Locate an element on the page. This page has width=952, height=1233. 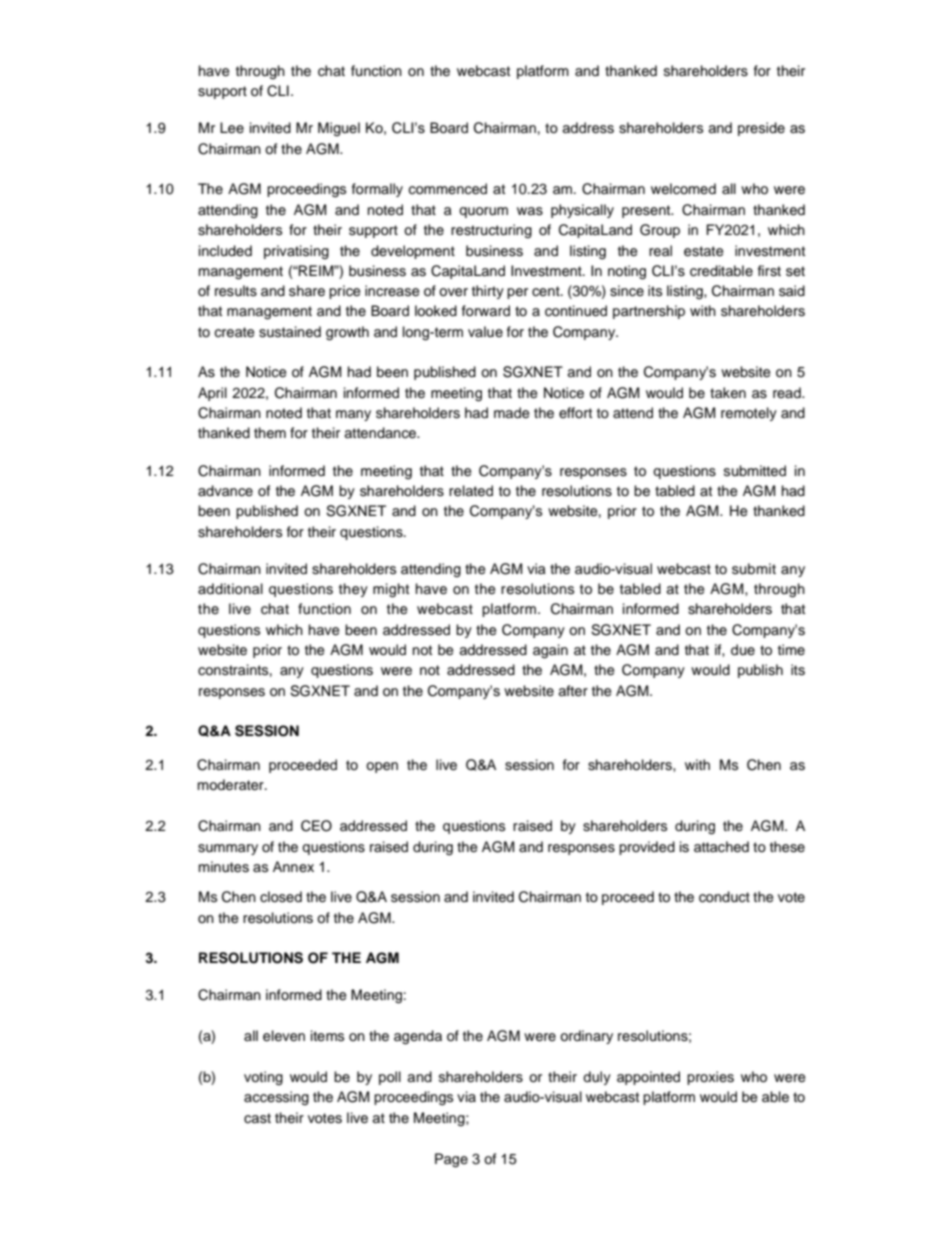
preside is located at coordinates (761, 129).
